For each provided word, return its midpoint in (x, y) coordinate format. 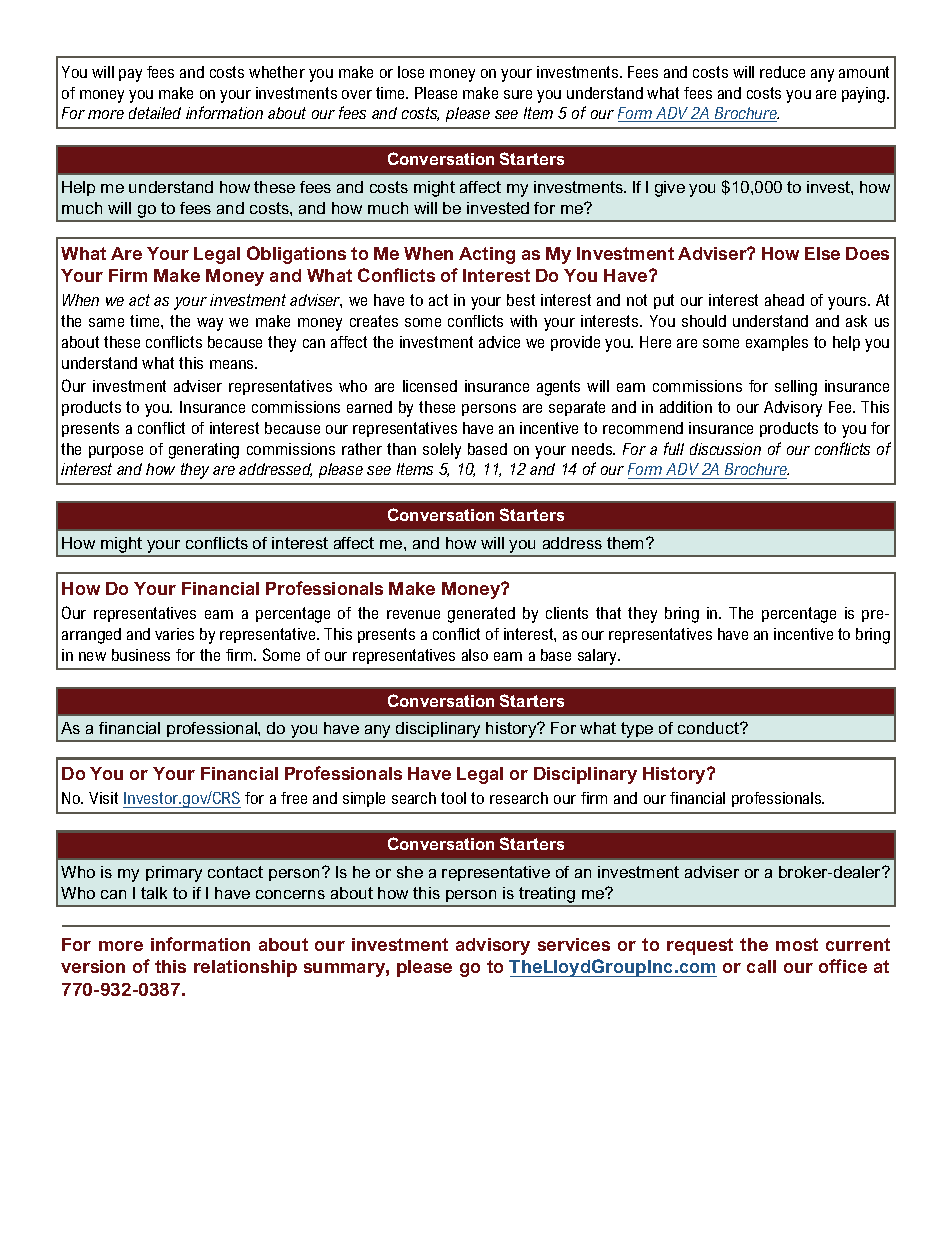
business (141, 655)
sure (518, 94)
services (574, 944)
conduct (709, 728)
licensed (430, 386)
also (475, 655)
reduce (782, 72)
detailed (155, 113)
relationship (245, 968)
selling (796, 388)
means (233, 364)
